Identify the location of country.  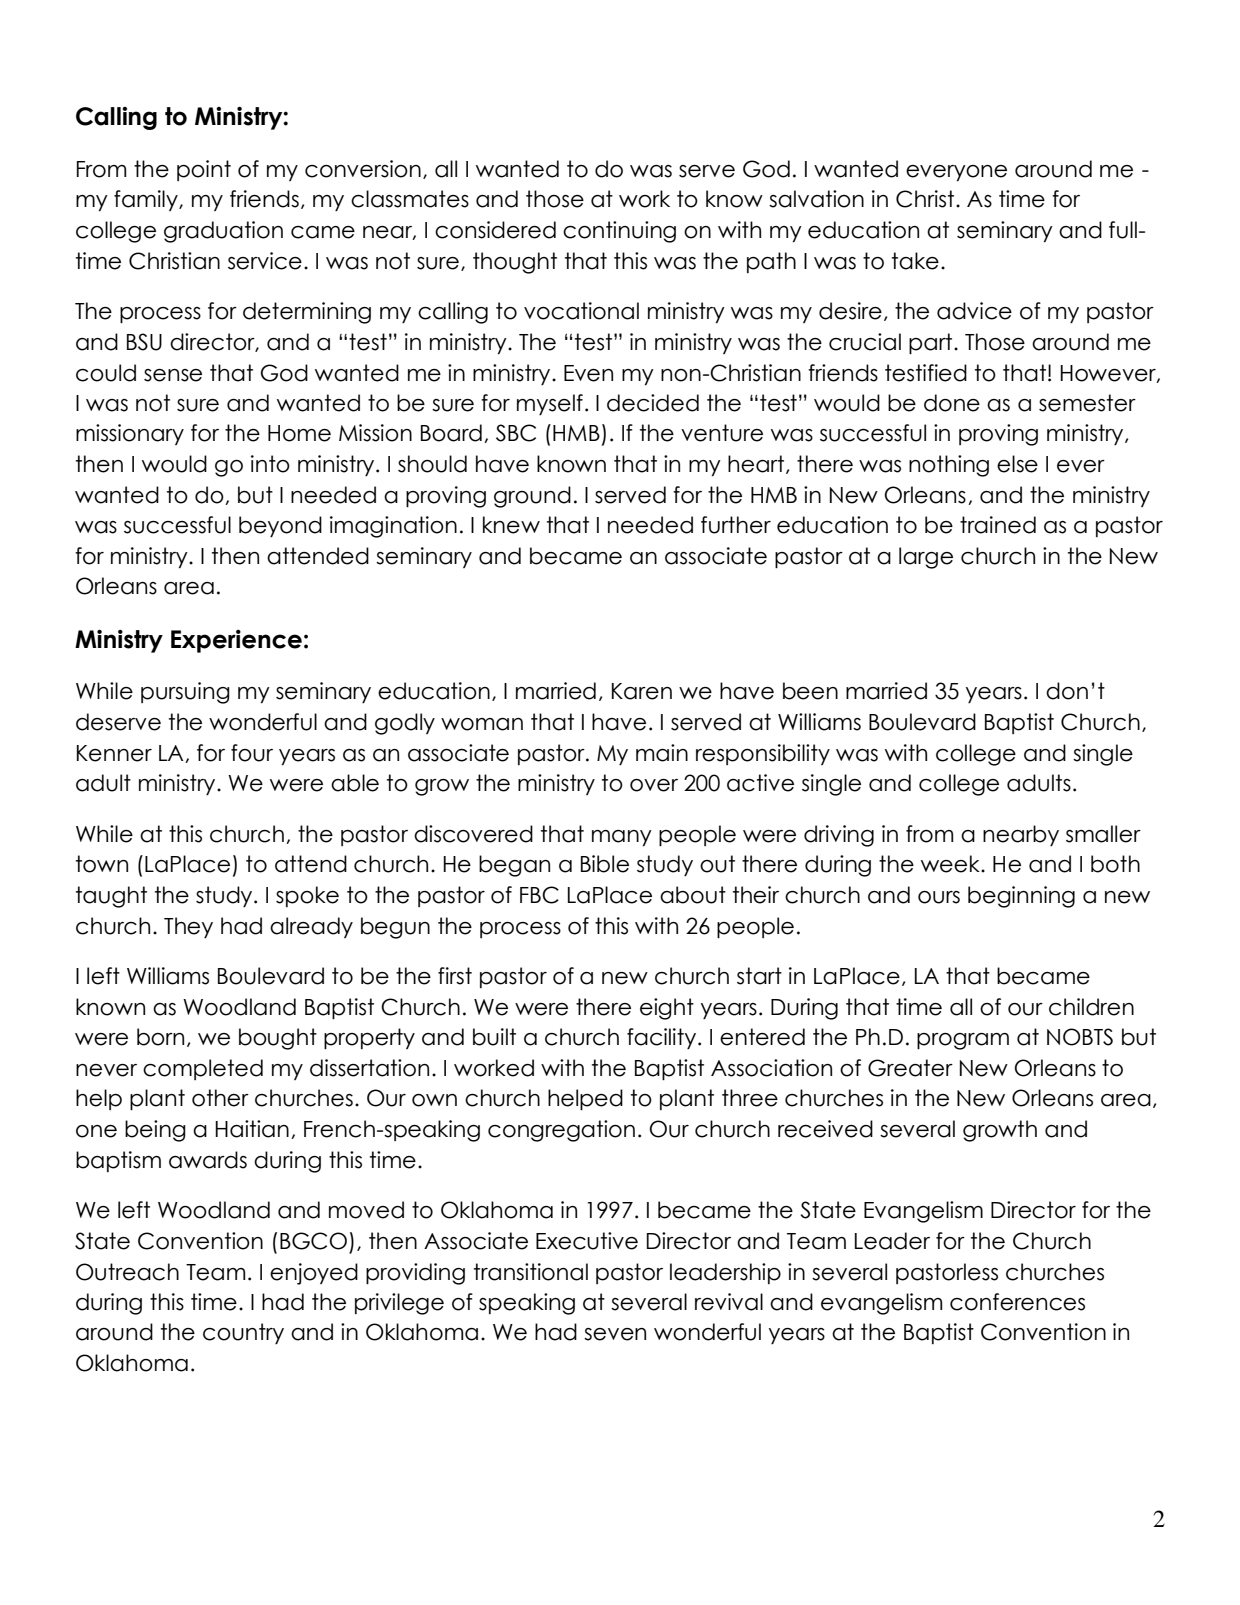
(243, 1333).
